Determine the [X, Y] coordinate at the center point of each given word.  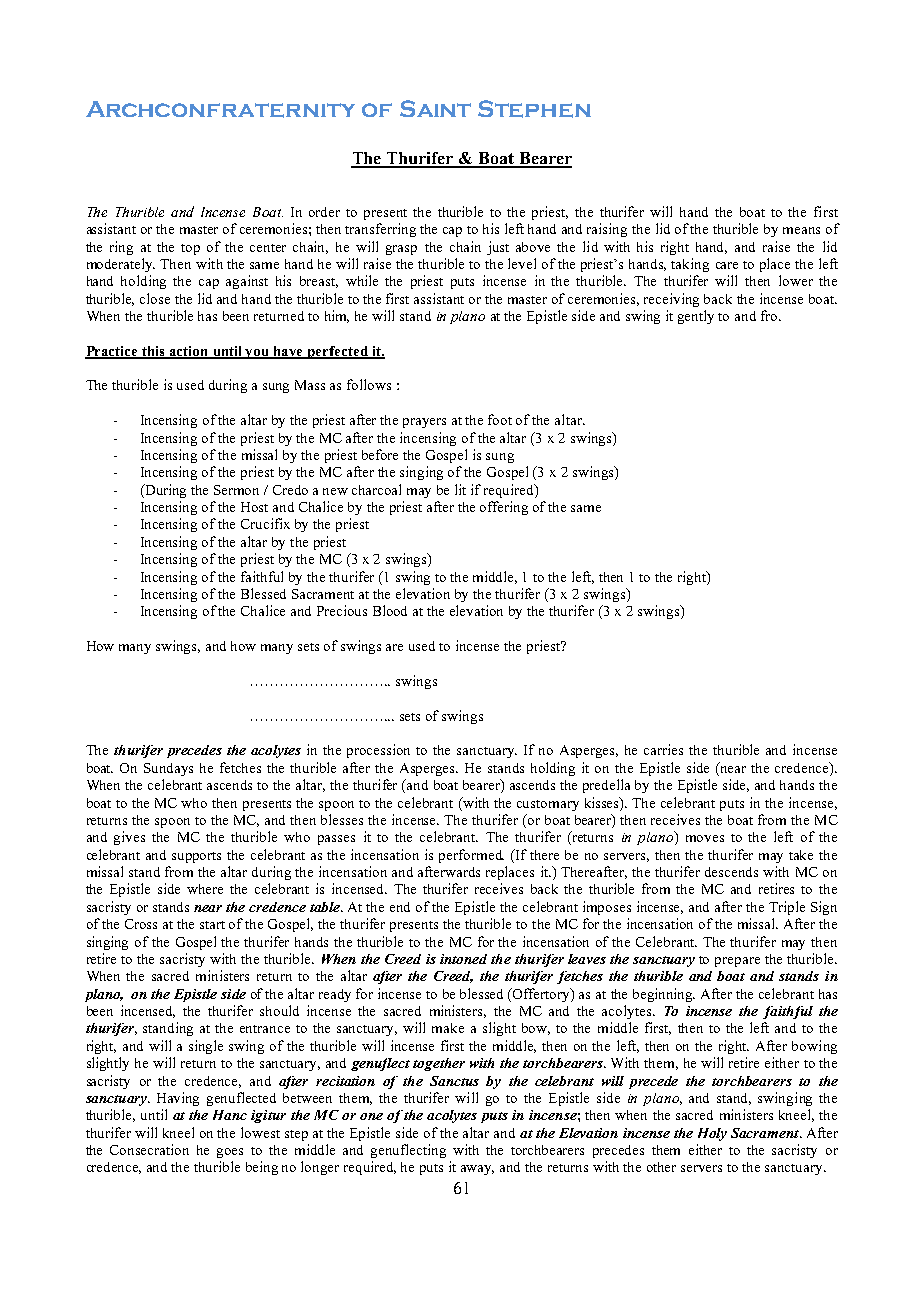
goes [230, 1153]
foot [500, 419]
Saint [435, 108]
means [801, 230]
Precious [342, 610]
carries [663, 749]
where [205, 889]
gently [696, 317]
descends [731, 872]
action [189, 352]
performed [471, 856]
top [190, 249]
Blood [390, 610]
